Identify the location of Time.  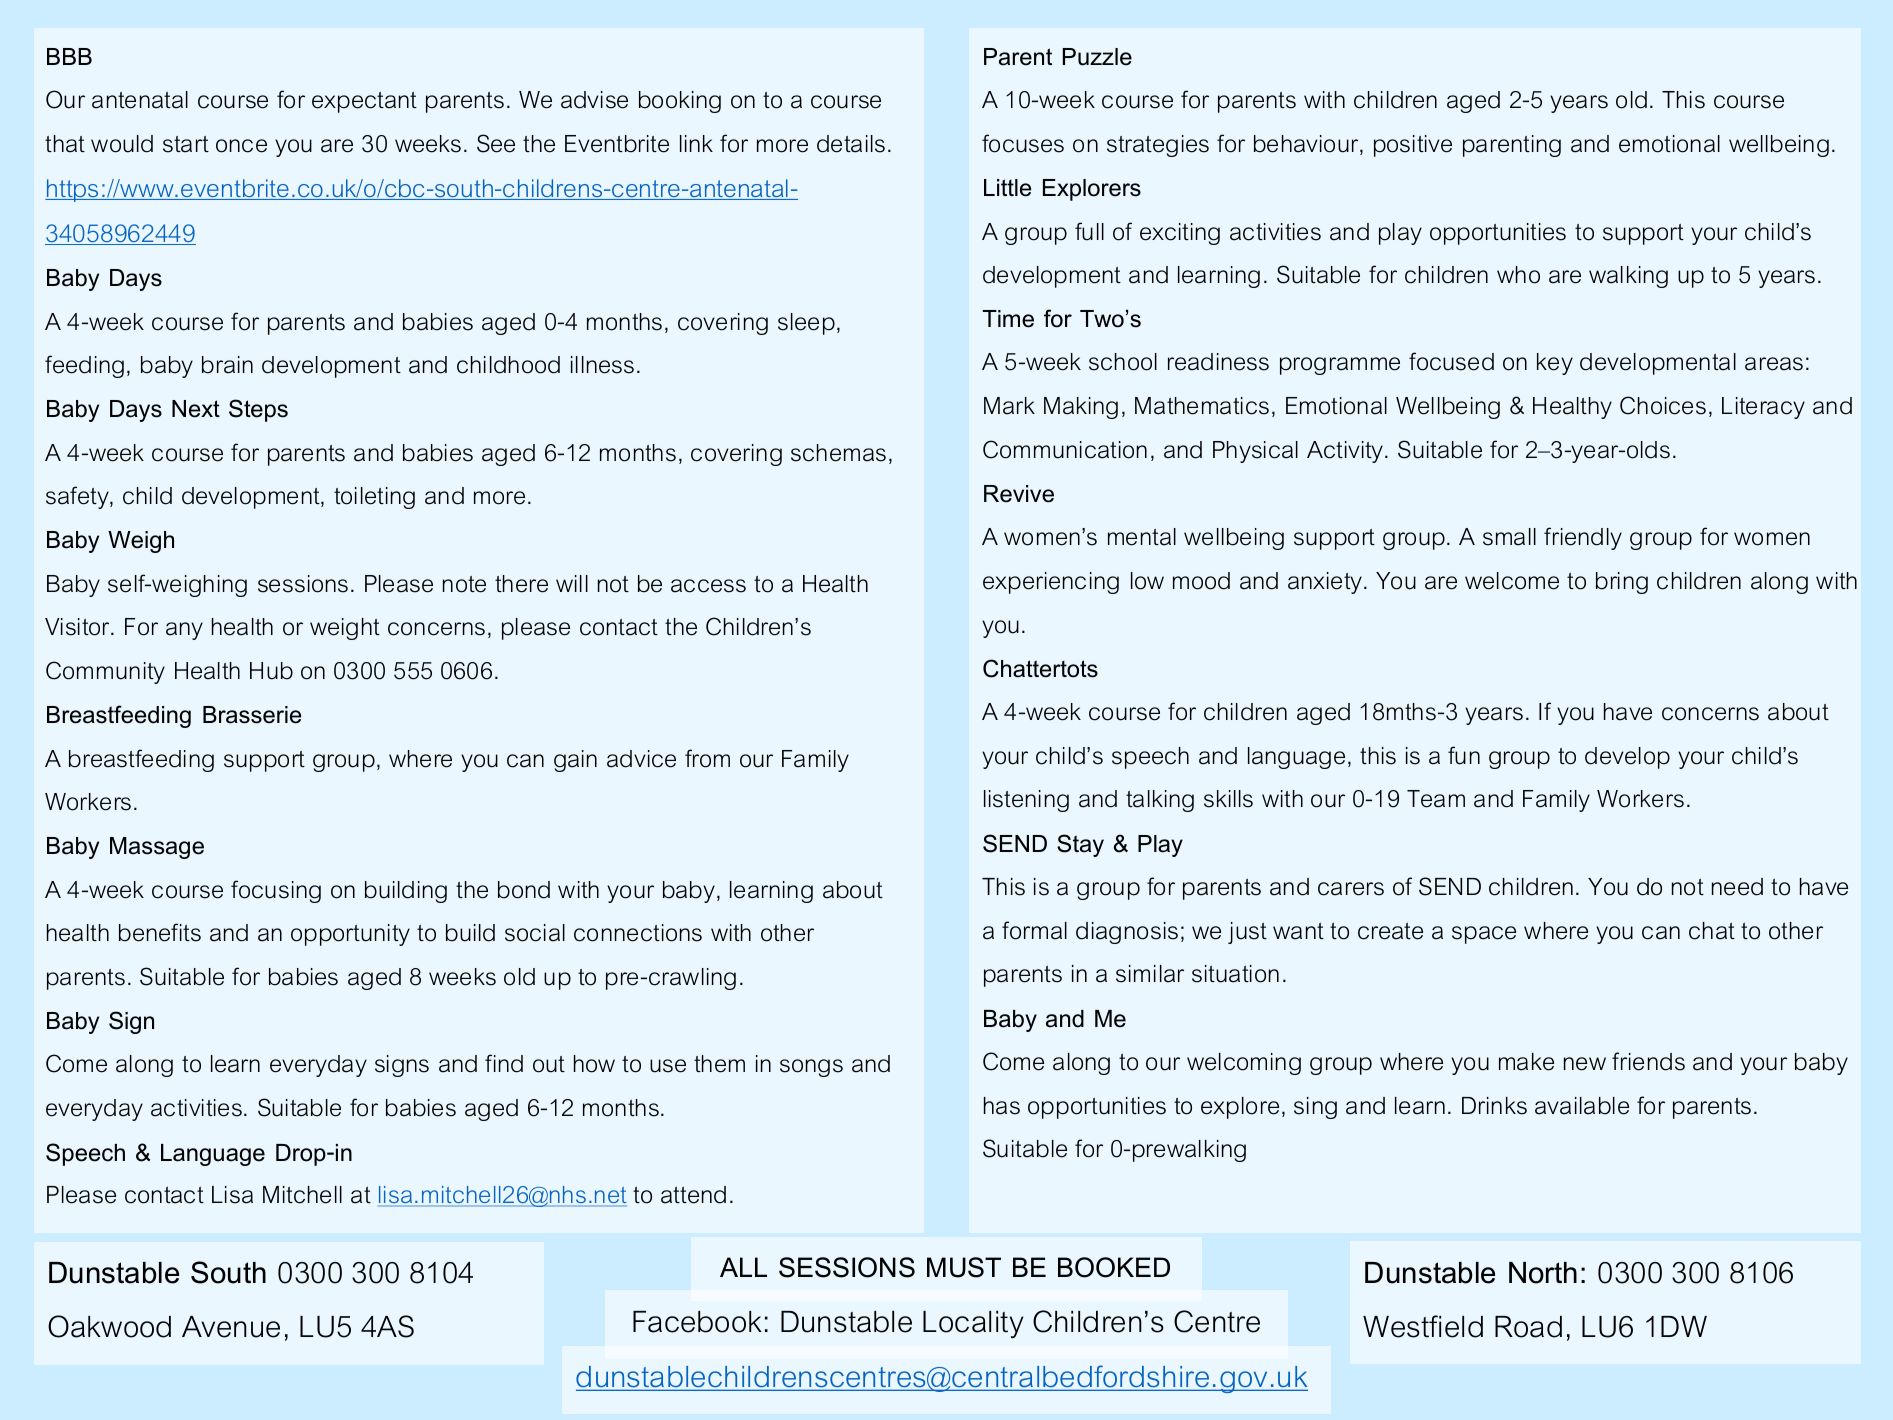
(1008, 319).
